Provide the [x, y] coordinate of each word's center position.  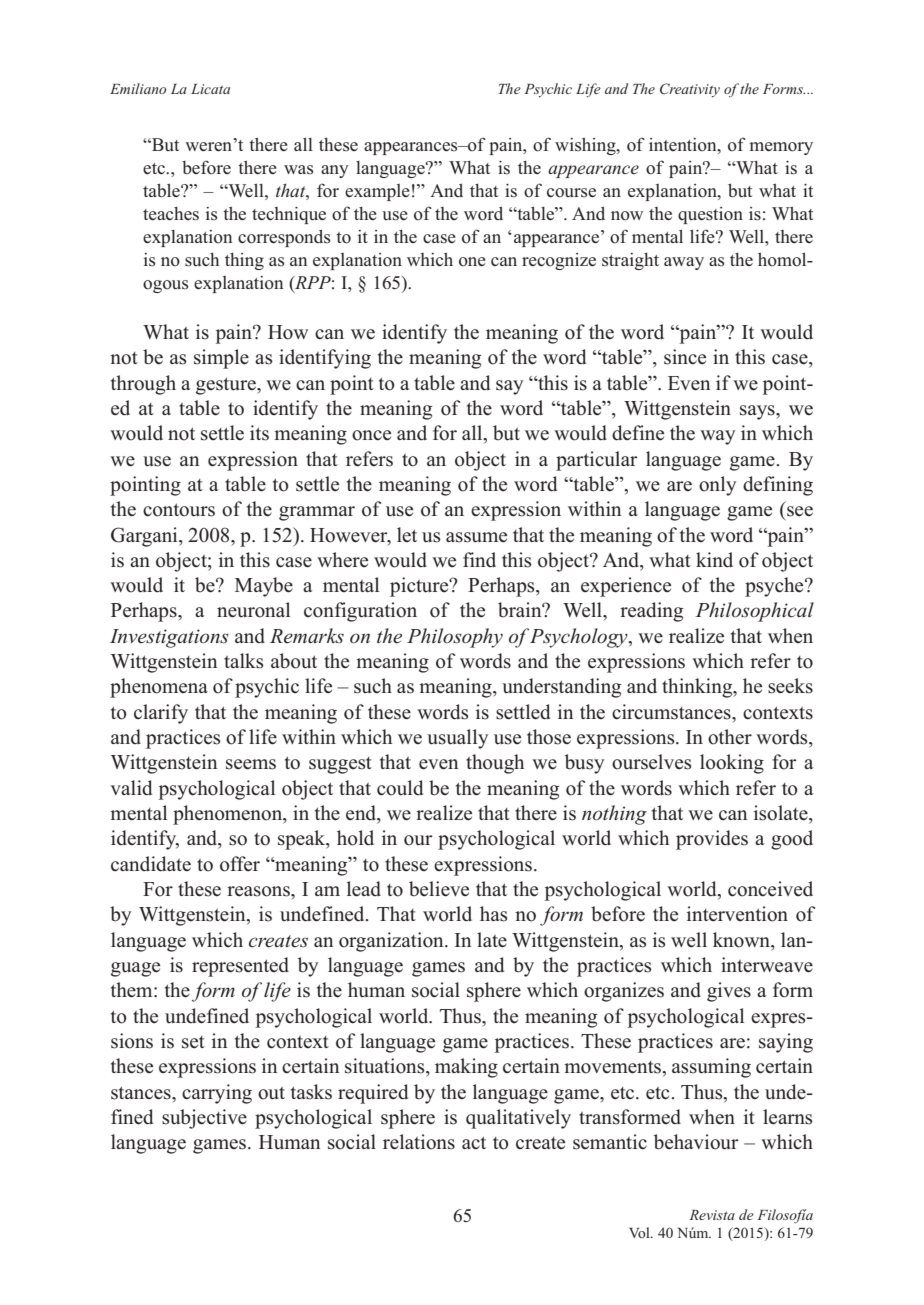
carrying [217, 1094]
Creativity [690, 90]
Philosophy [455, 638]
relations [419, 1142]
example [377, 192]
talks [244, 661]
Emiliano [138, 88]
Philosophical [755, 612]
